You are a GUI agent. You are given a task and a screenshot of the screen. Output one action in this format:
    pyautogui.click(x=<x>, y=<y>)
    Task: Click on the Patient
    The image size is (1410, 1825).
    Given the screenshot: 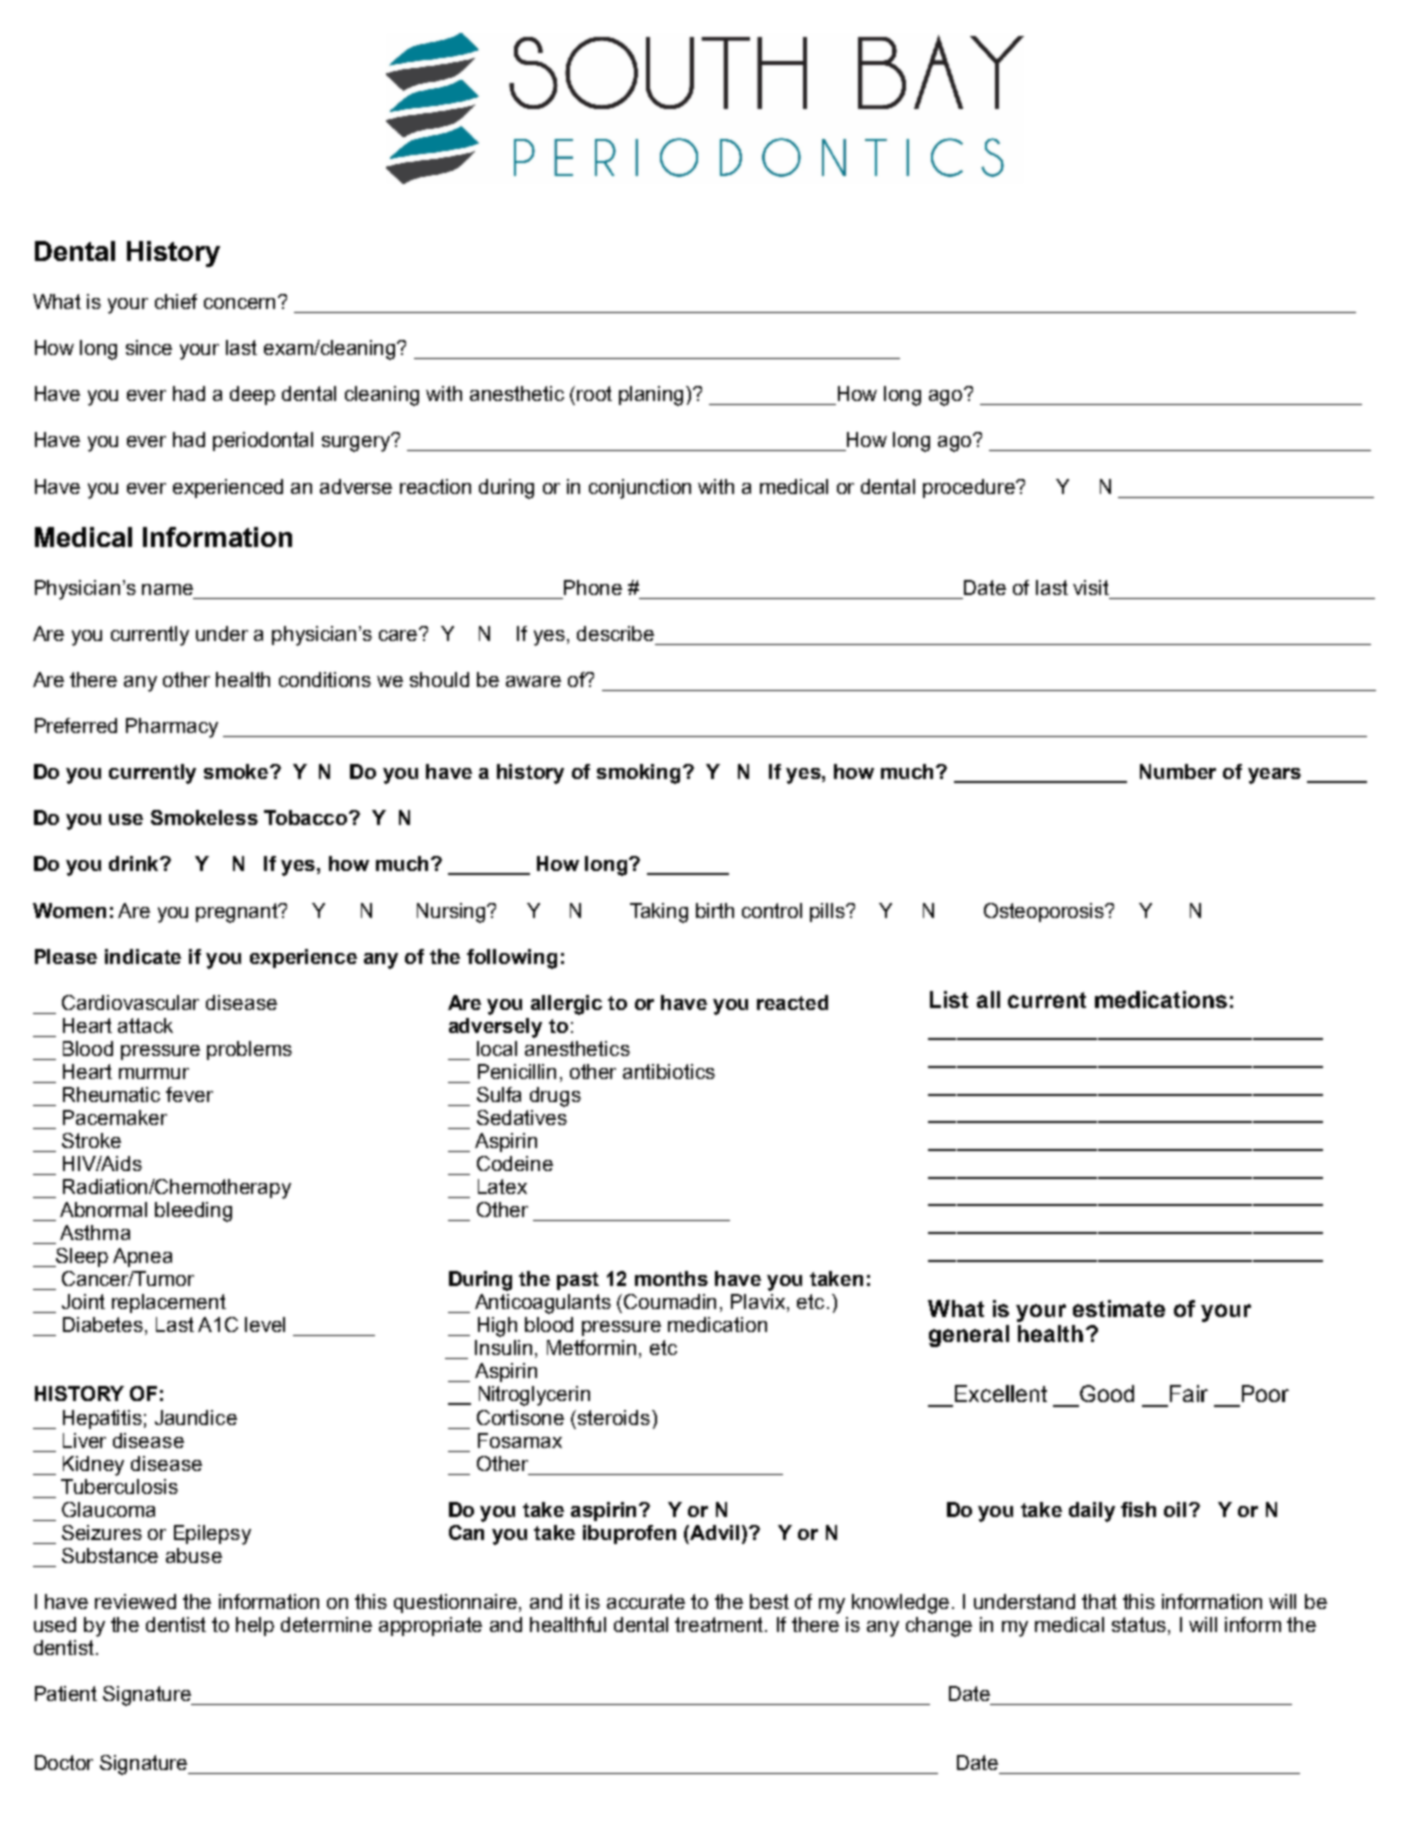 What is the action you would take?
    pyautogui.click(x=66, y=1693)
